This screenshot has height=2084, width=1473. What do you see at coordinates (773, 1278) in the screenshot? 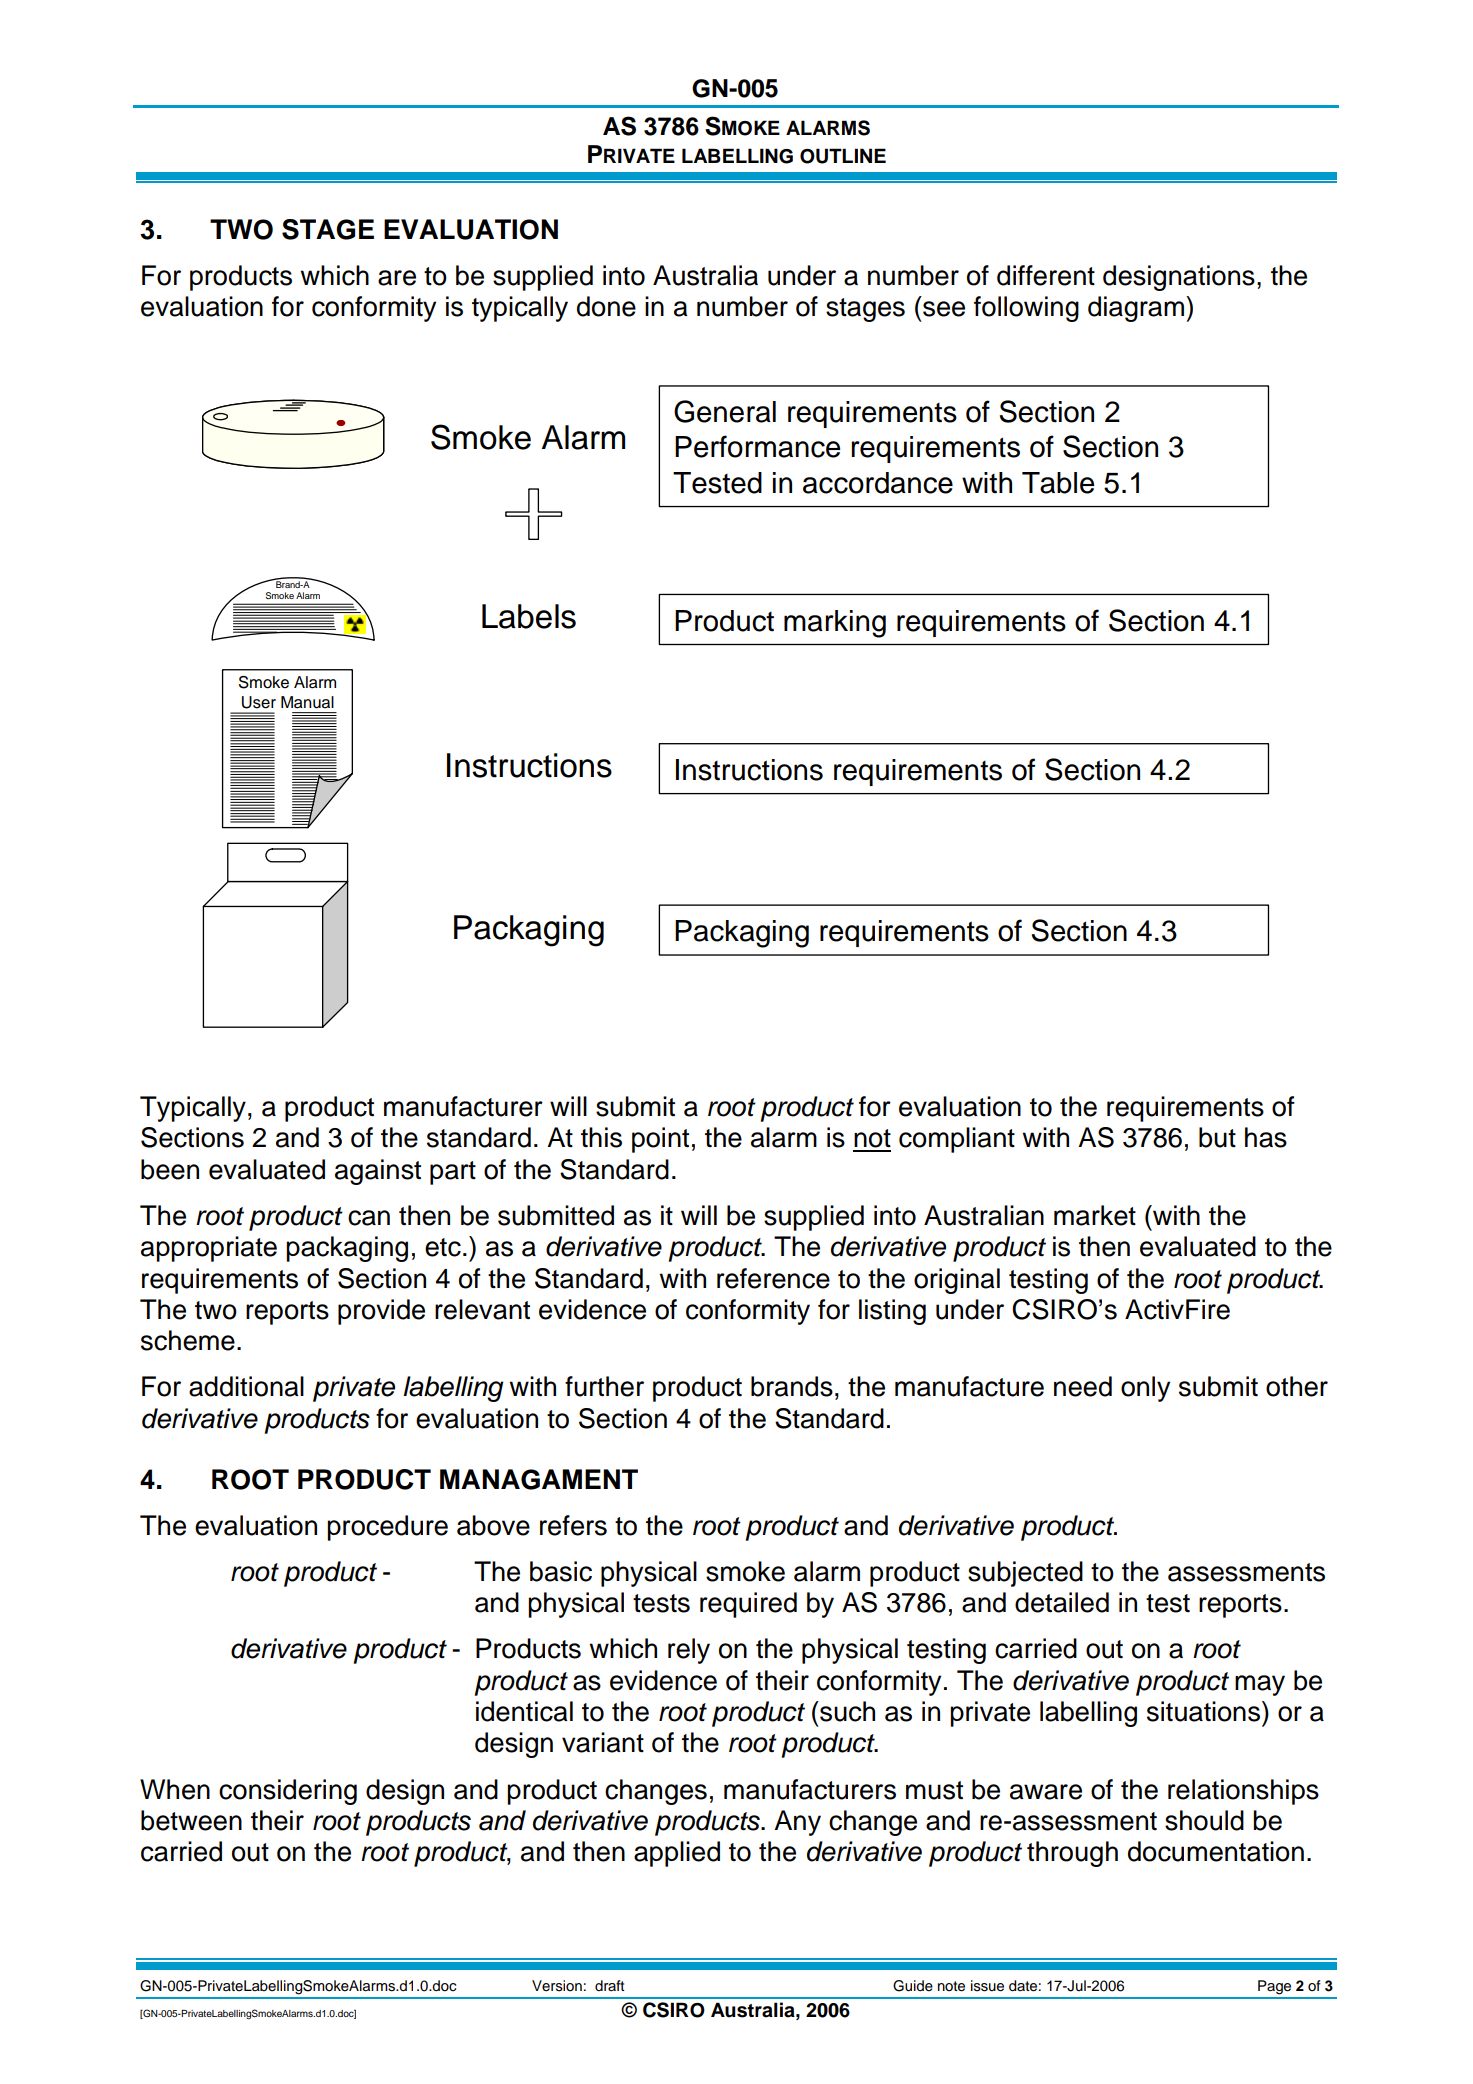
I see `reference` at bounding box center [773, 1278].
